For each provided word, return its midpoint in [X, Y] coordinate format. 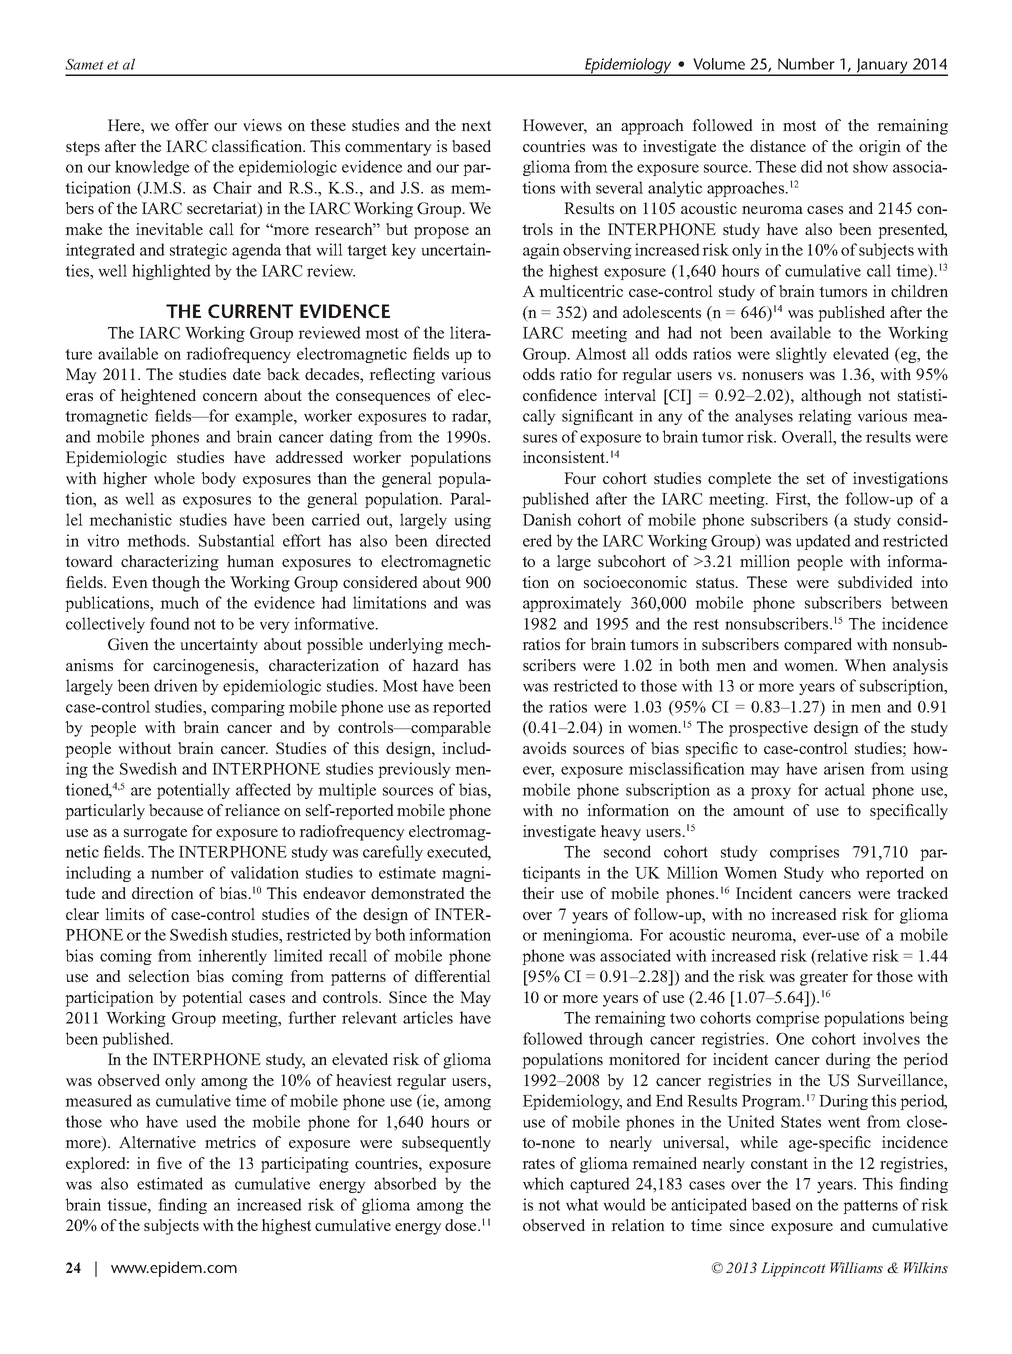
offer [192, 125]
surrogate [155, 833]
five [169, 1163]
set [816, 478]
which [543, 1183]
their [538, 893]
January [882, 67]
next [476, 125]
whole [174, 478]
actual [845, 789]
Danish [547, 519]
